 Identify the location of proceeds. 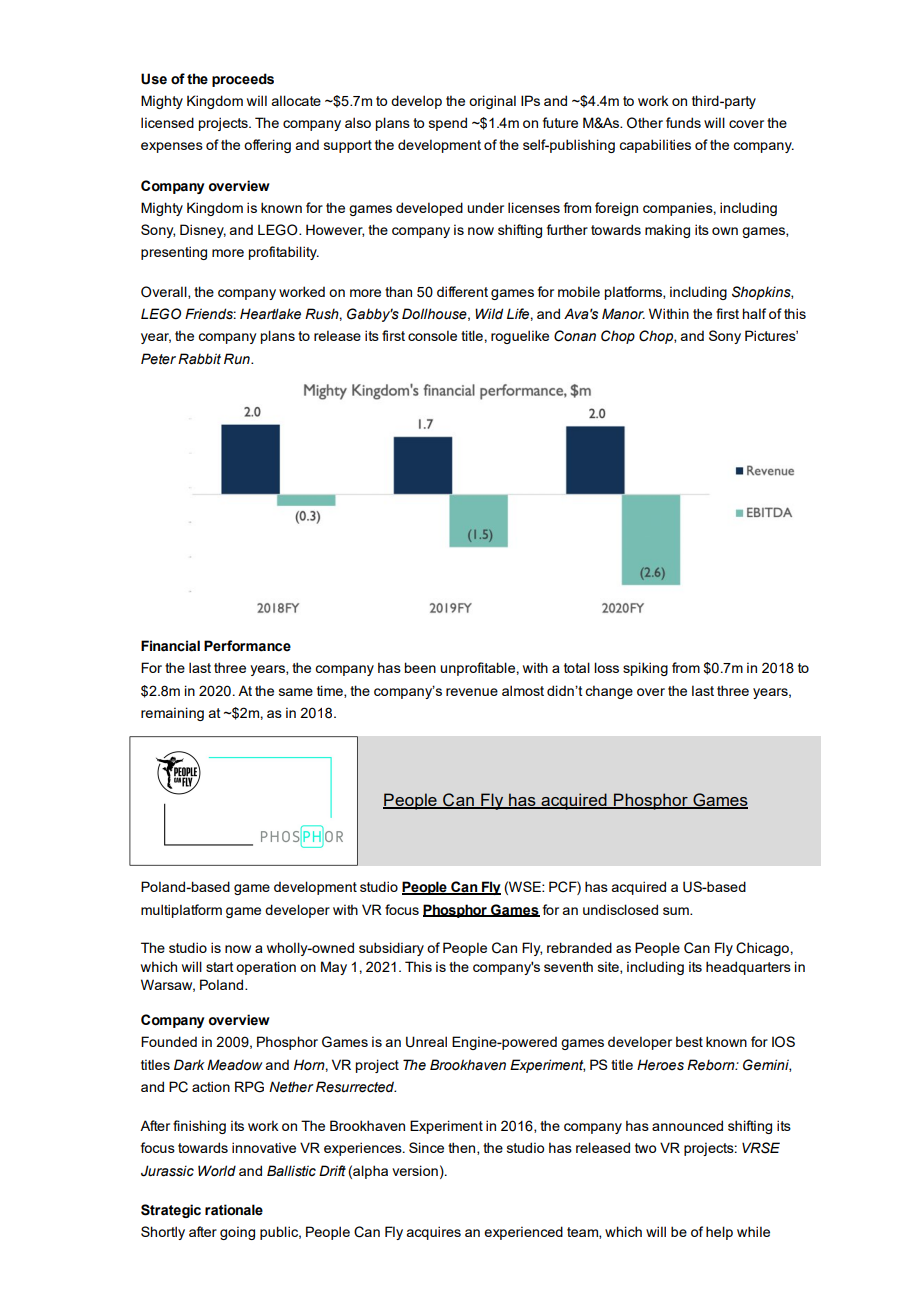
(243, 80).
